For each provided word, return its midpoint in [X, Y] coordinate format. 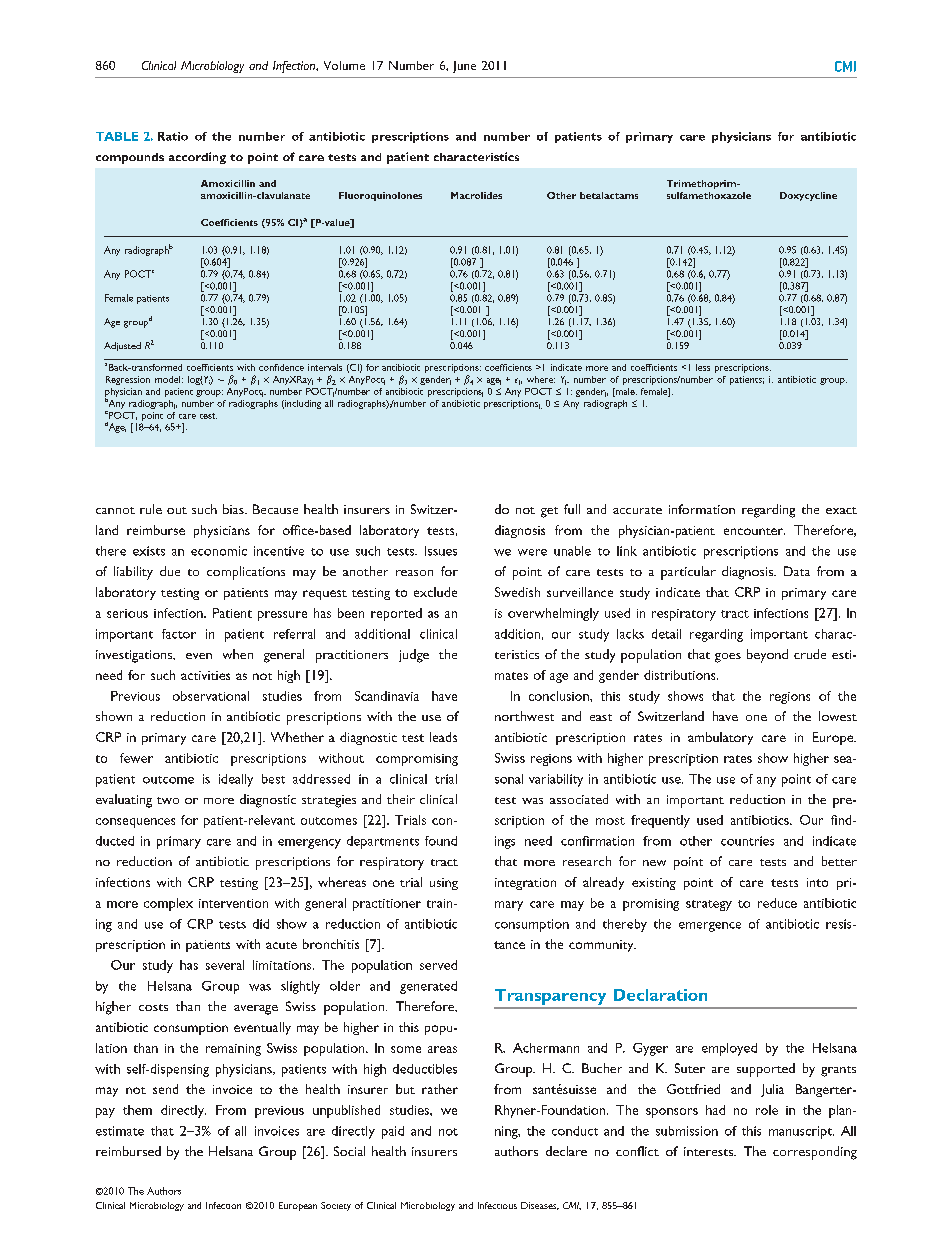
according [197, 158]
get [549, 512]
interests [710, 1151]
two [168, 800]
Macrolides [476, 195]
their [401, 799]
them [137, 1110]
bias [234, 509]
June [464, 67]
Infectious [497, 1205]
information [702, 509]
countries [747, 841]
